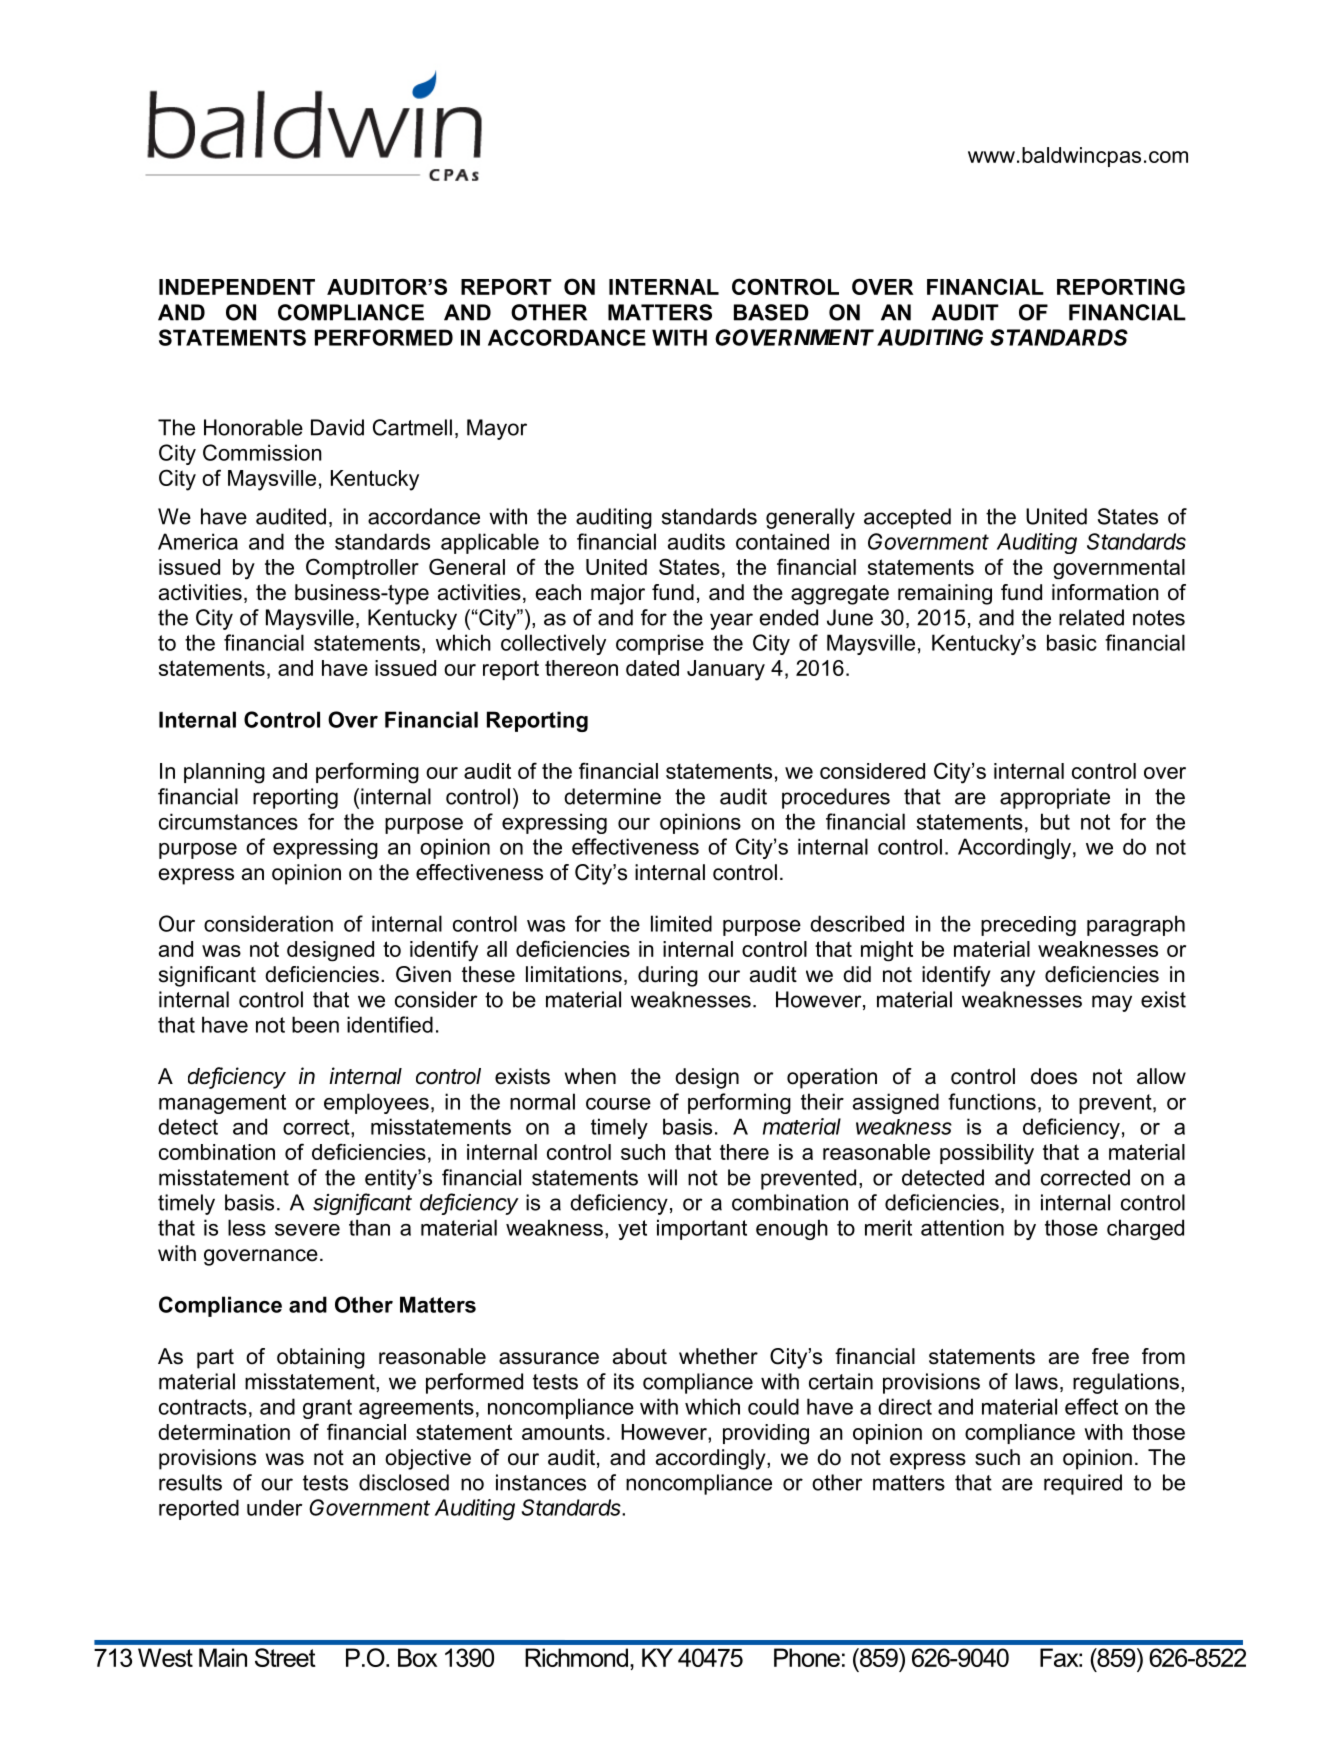 The height and width of the screenshot is (1739, 1344). I want to click on INDEPENDENT, so click(237, 287).
